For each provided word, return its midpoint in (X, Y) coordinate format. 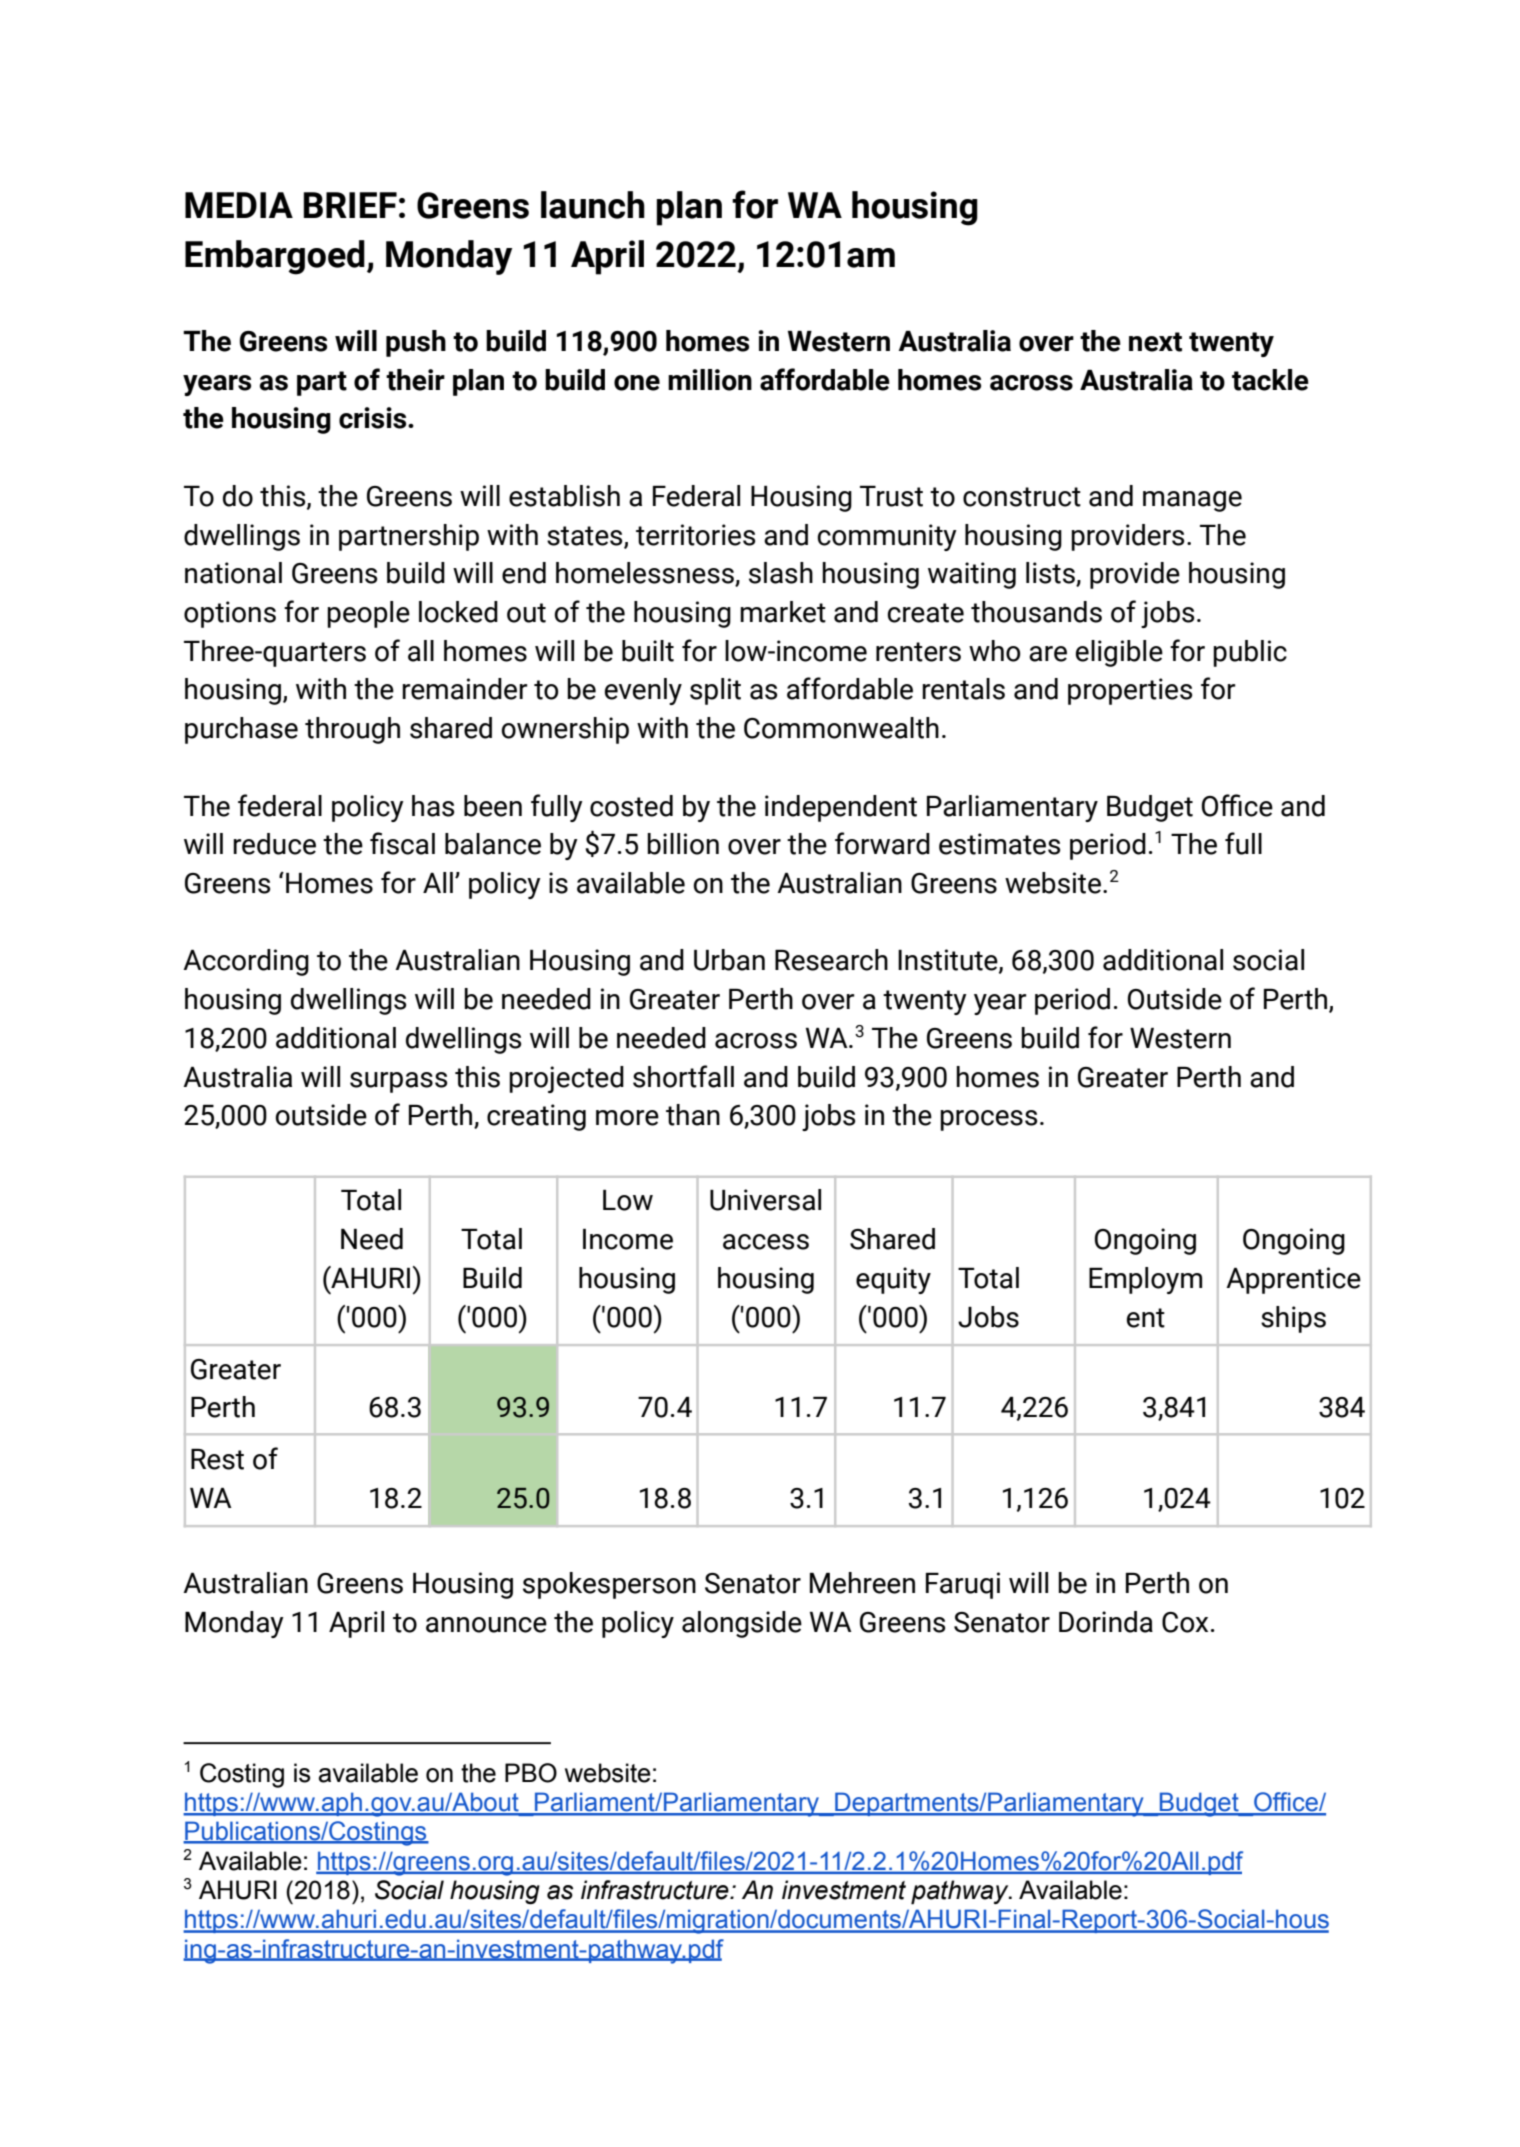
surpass (398, 1082)
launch (593, 205)
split (715, 691)
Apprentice (1293, 1280)
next (1155, 342)
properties (1130, 691)
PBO (531, 1773)
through (352, 730)
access (766, 1242)
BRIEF (350, 205)
